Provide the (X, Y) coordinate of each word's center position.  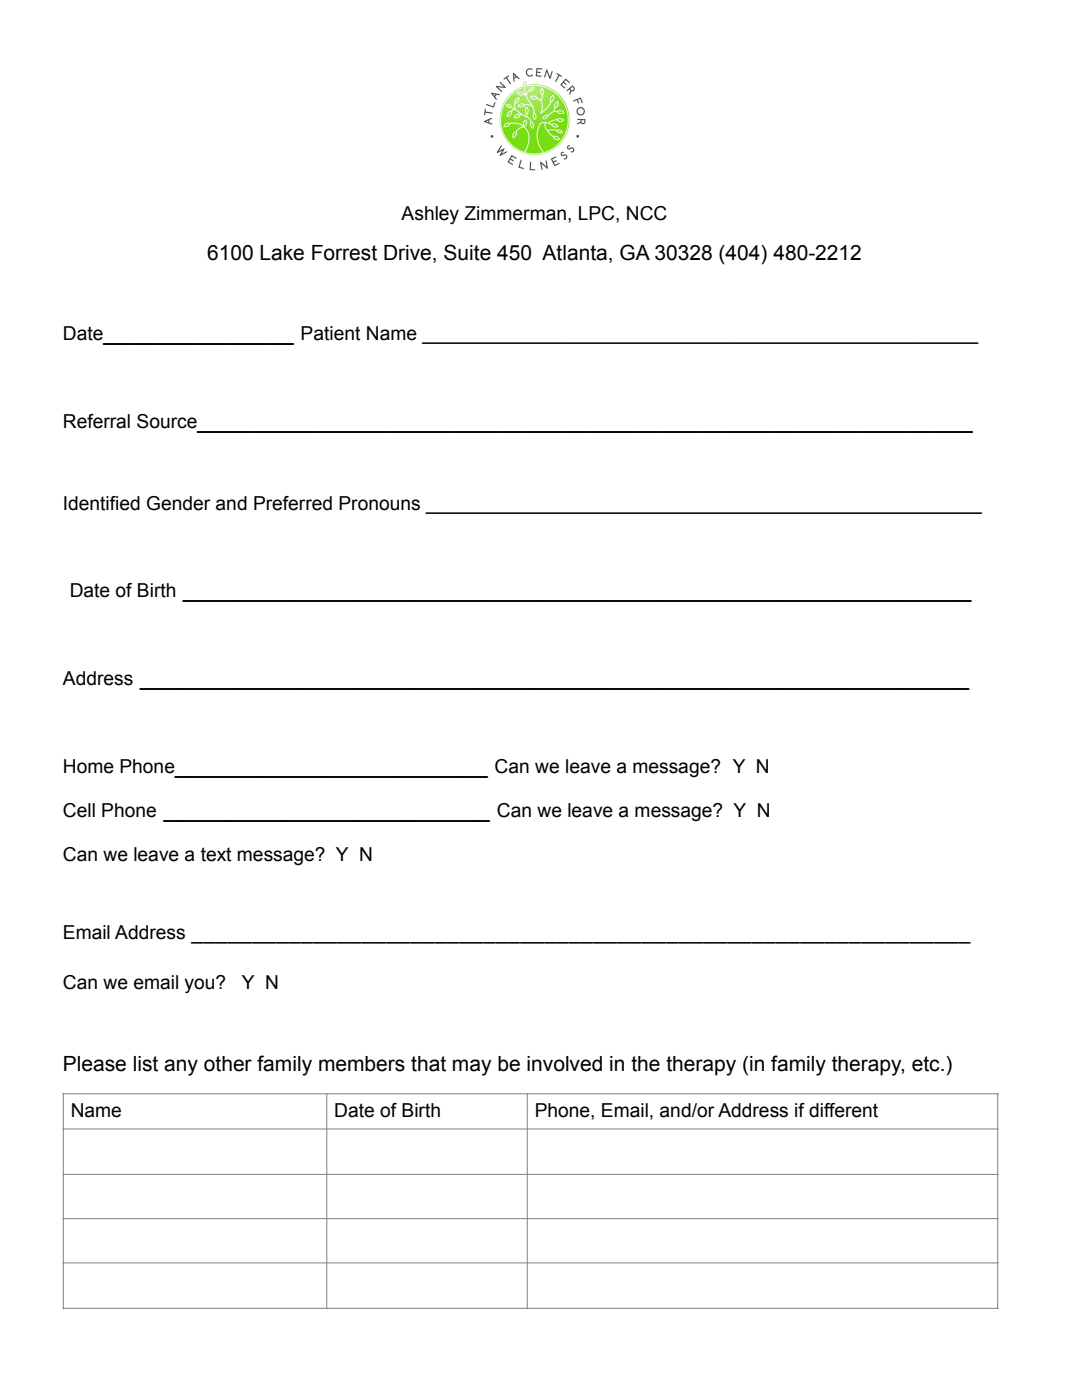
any (181, 1067)
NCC (647, 213)
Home (89, 766)
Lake (282, 253)
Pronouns (379, 503)
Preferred (293, 503)
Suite (467, 252)
